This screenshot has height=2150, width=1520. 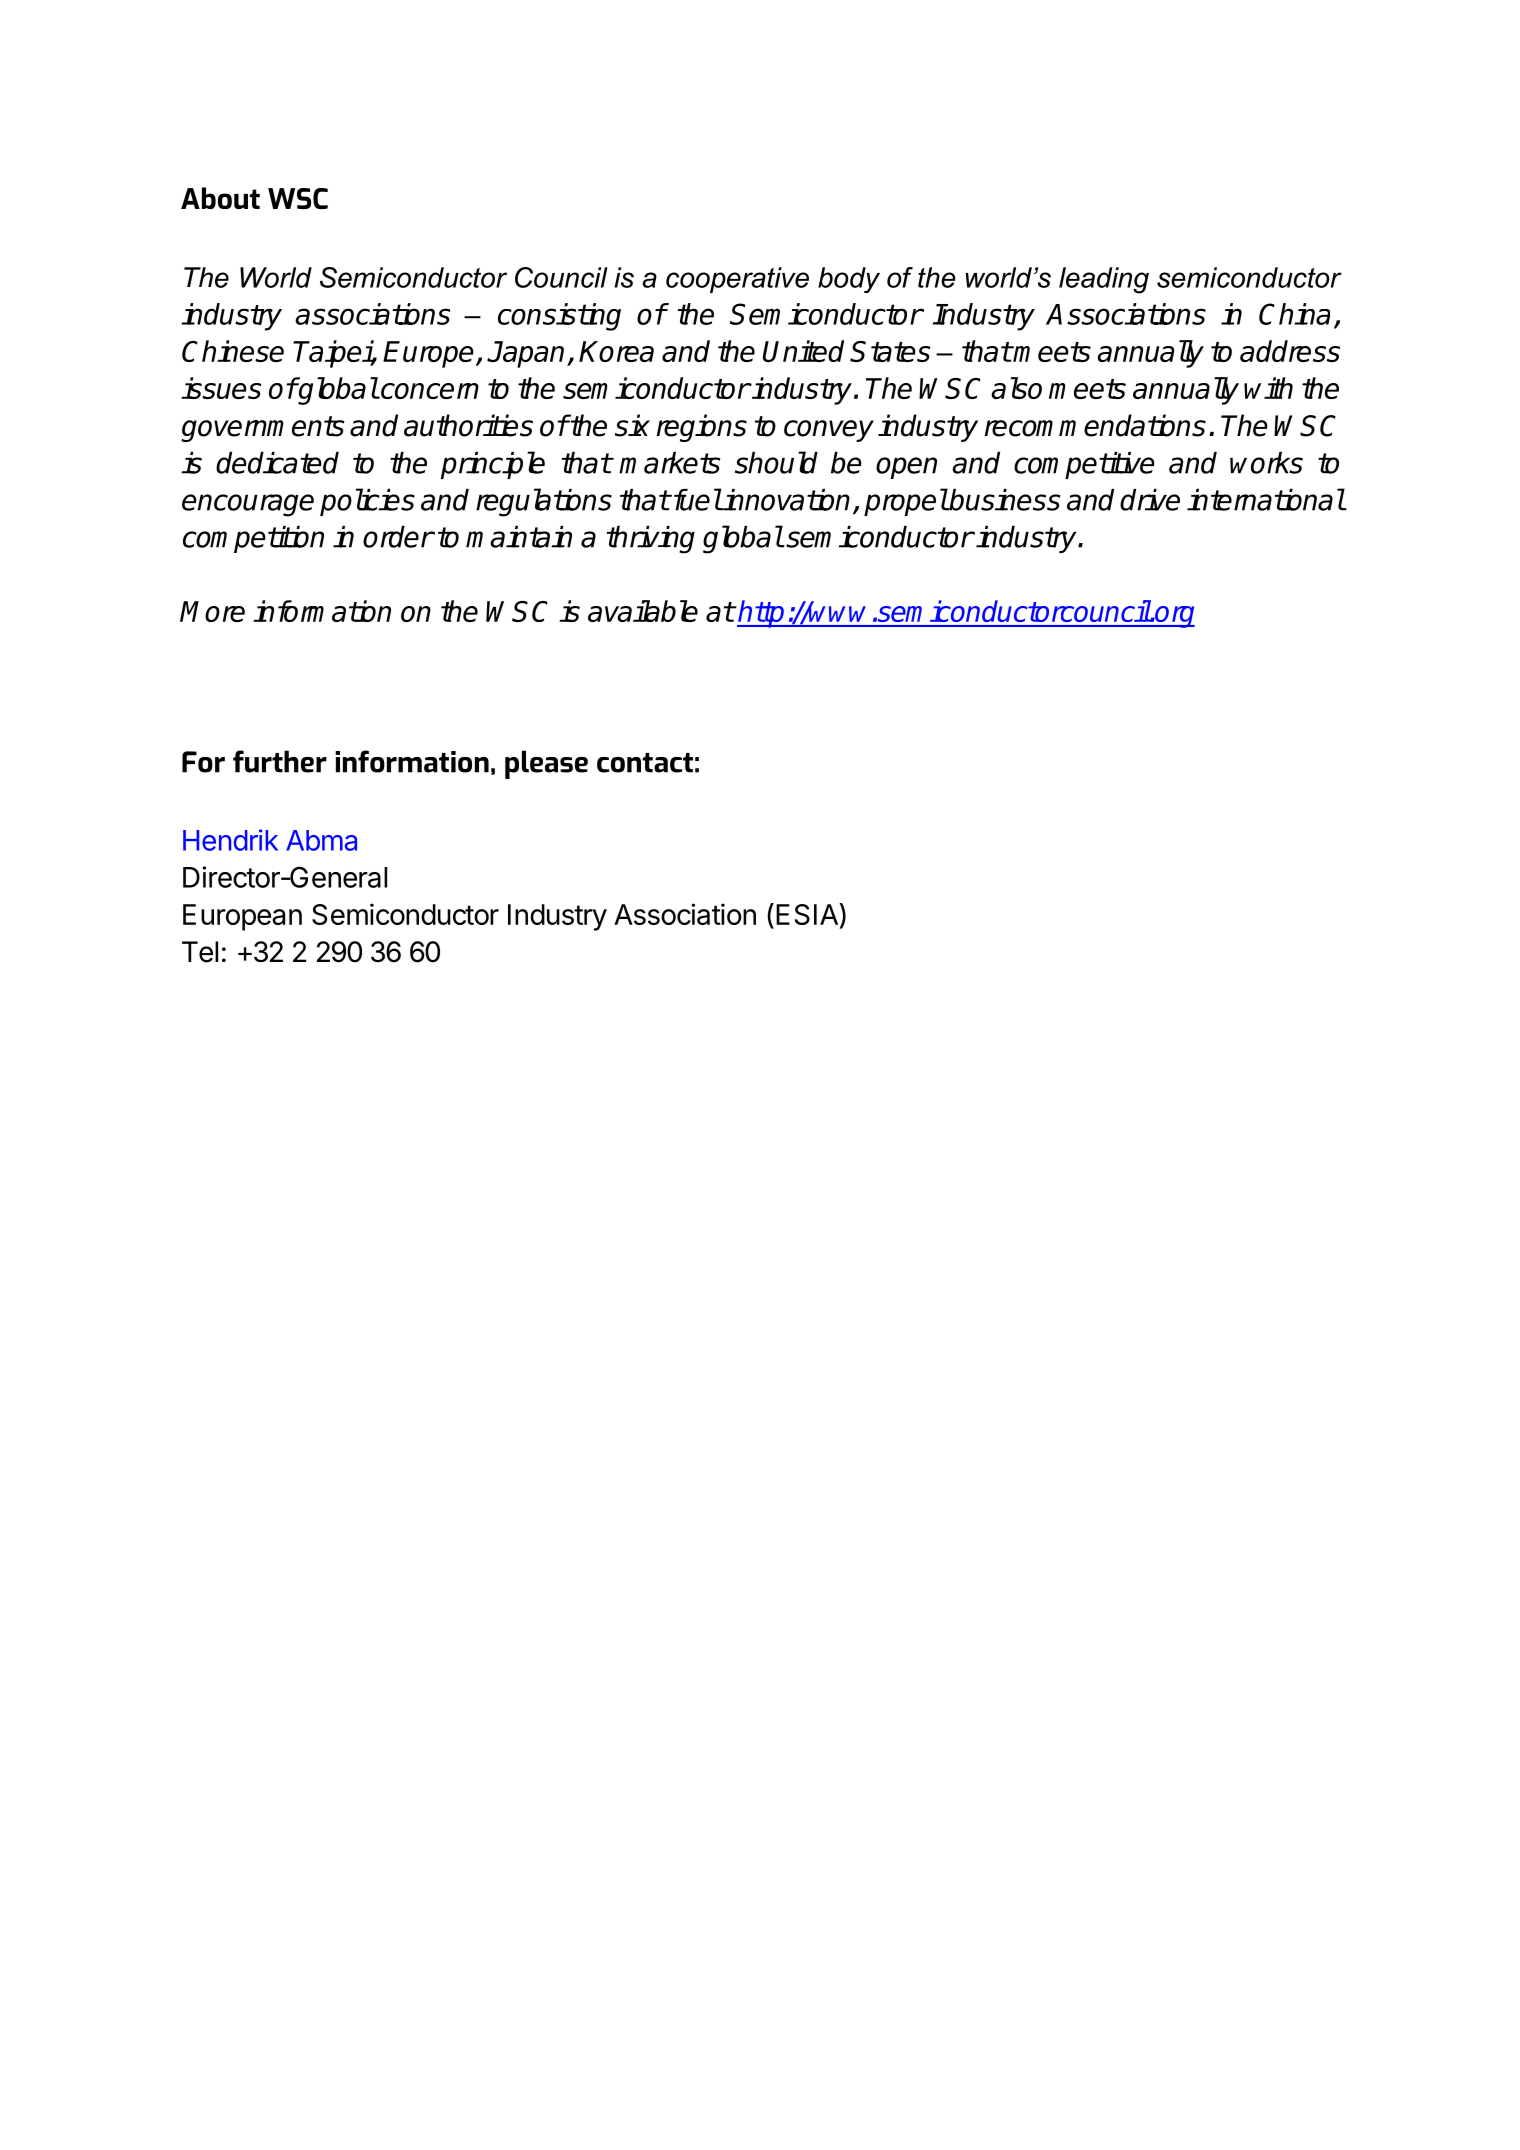 I want to click on About, so click(x=220, y=198).
